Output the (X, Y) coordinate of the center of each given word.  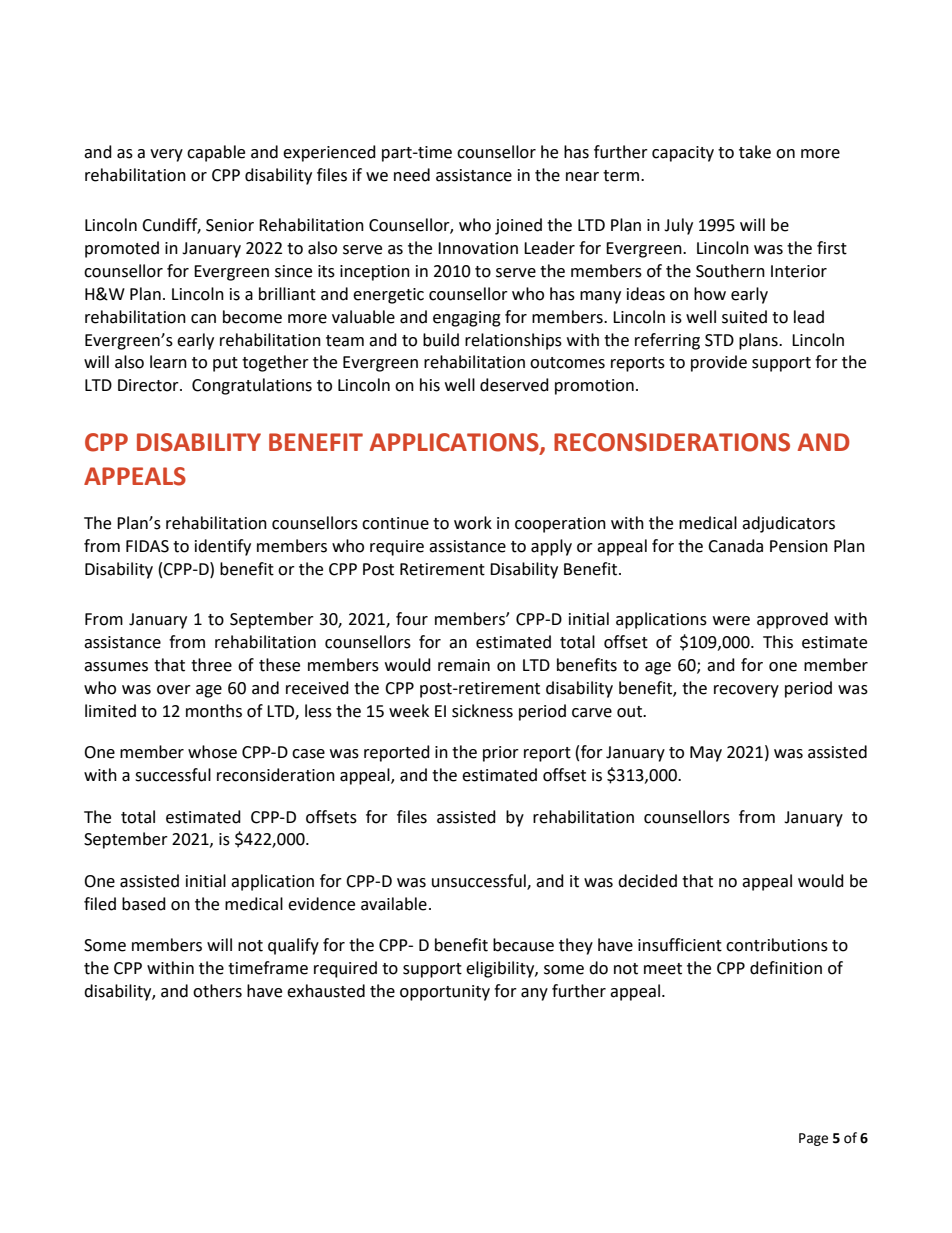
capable (216, 153)
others (217, 991)
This (778, 642)
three (211, 665)
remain (464, 665)
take (755, 152)
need (412, 175)
